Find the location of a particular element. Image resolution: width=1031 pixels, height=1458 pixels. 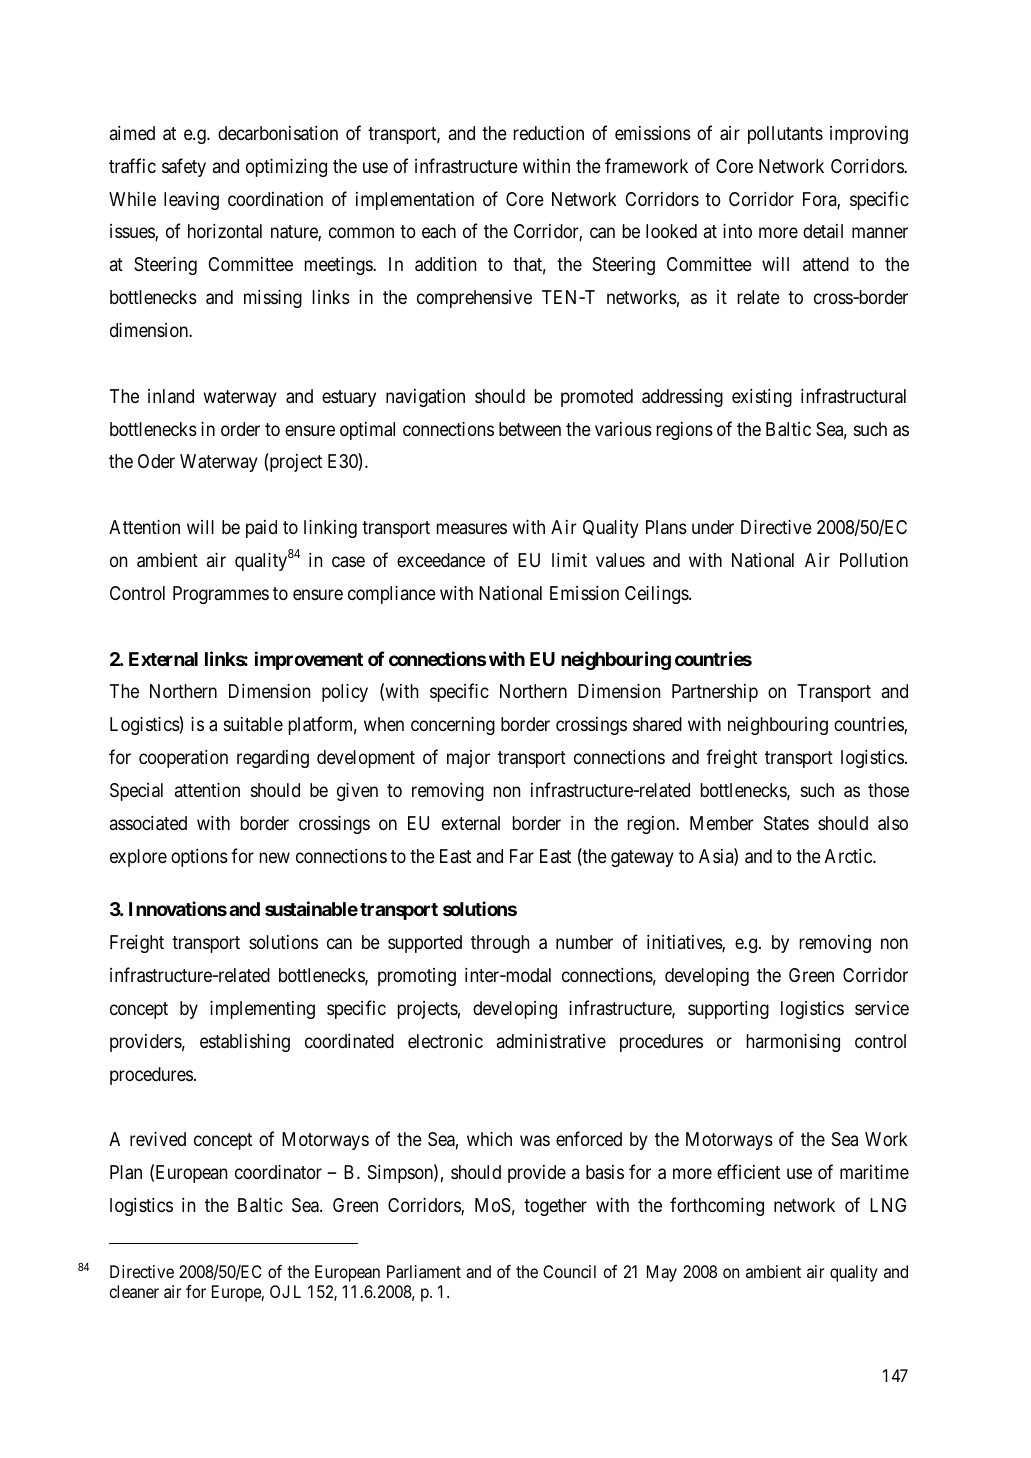

pollutants is located at coordinates (785, 135).
